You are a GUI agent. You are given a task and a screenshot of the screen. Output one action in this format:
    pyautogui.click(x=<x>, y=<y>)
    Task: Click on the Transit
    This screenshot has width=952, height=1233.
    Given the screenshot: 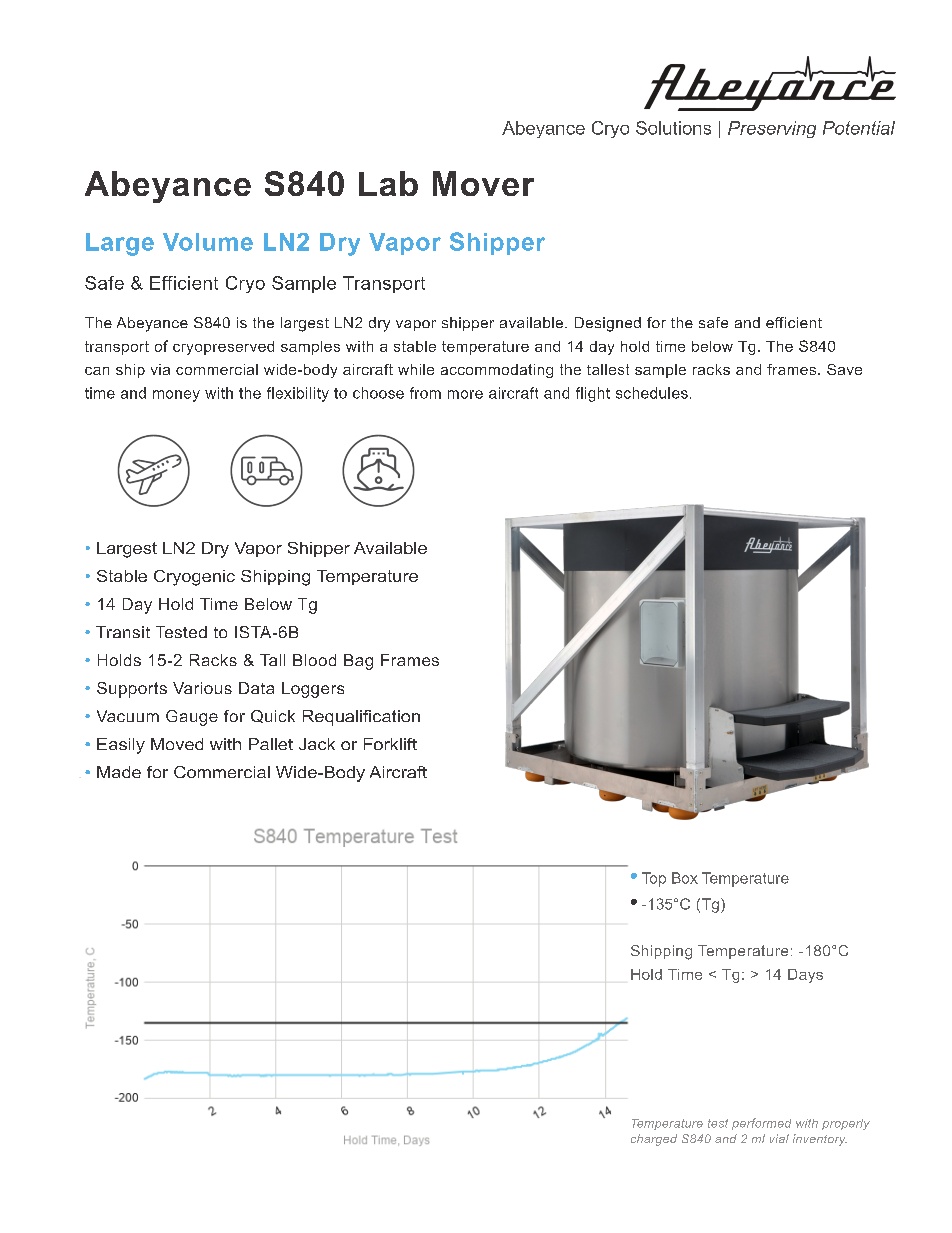 What is the action you would take?
    pyautogui.click(x=123, y=632)
